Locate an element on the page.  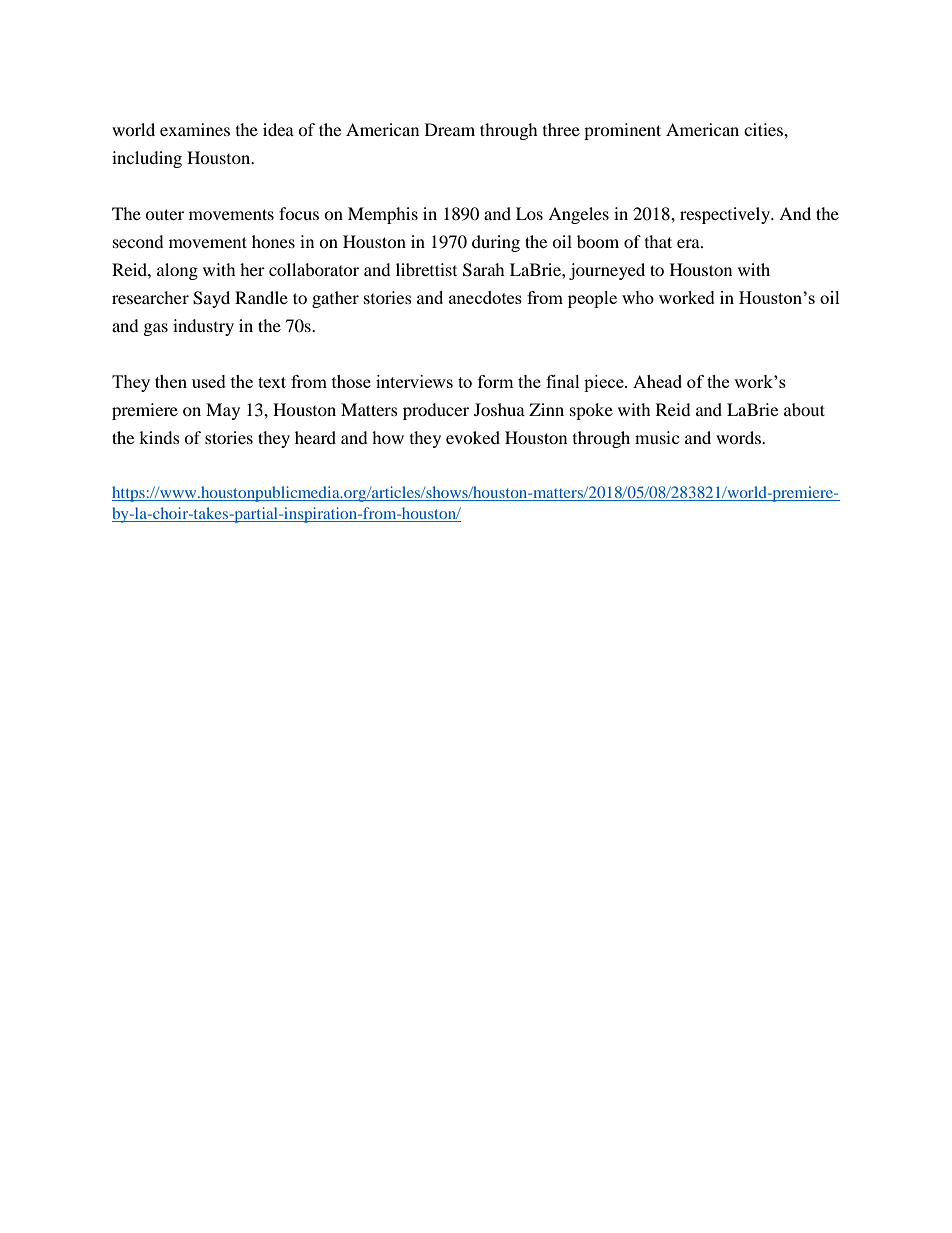
anecdotes is located at coordinates (485, 297).
